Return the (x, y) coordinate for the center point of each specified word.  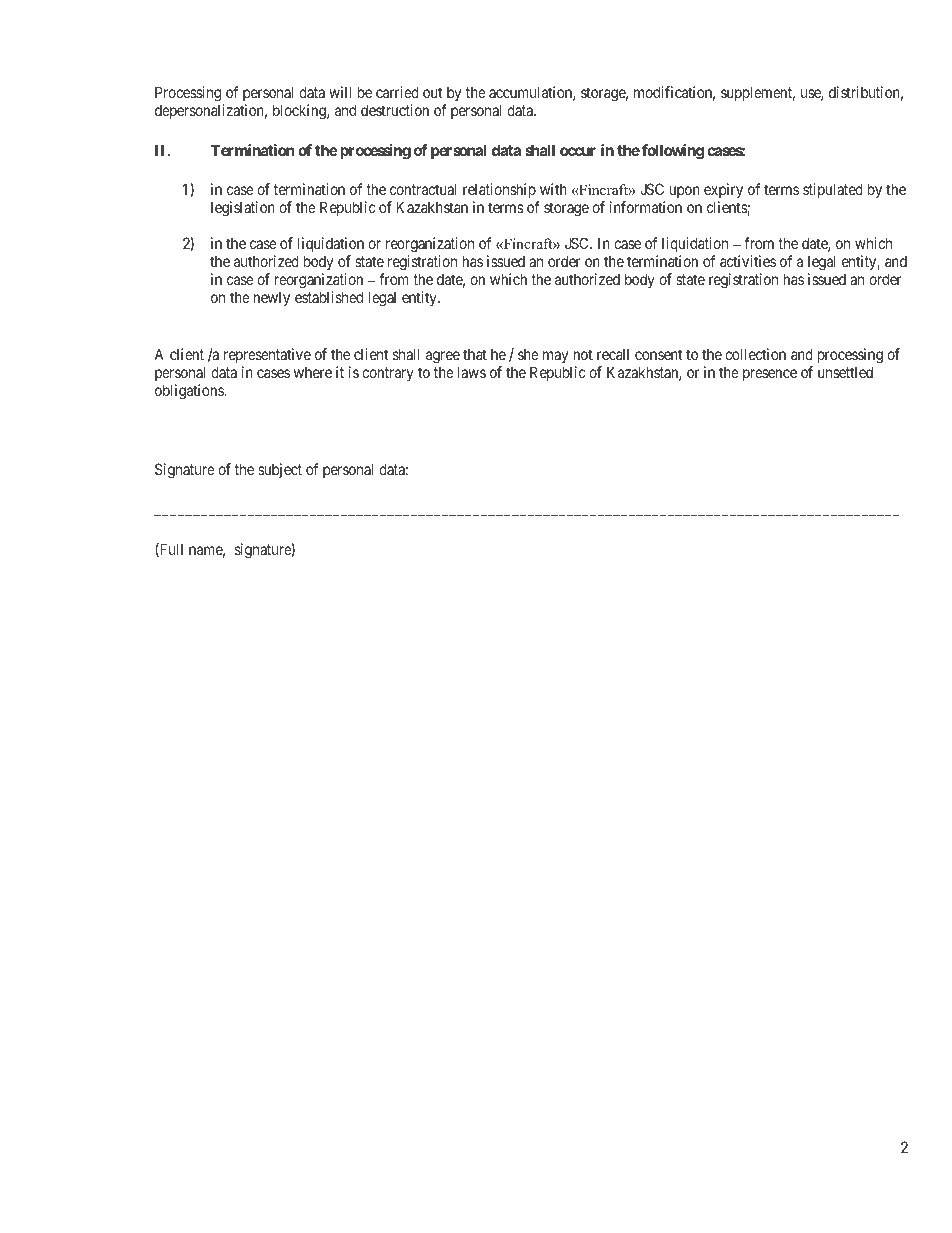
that (475, 354)
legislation (243, 209)
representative (267, 355)
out (432, 92)
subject (280, 470)
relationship (499, 190)
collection (755, 354)
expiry (723, 190)
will (340, 92)
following (673, 152)
